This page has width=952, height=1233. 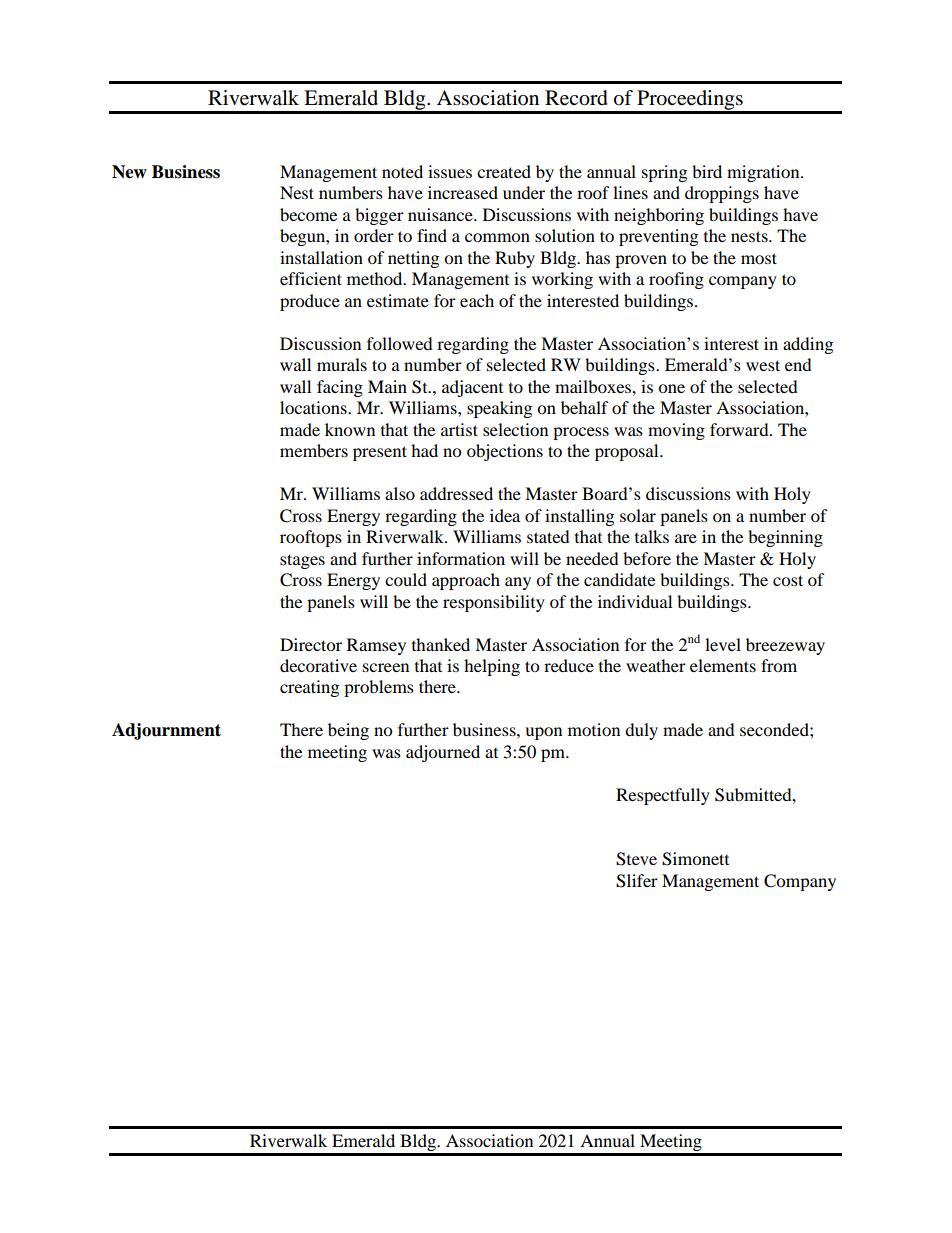 What do you see at coordinates (690, 101) in the page?
I see `Proceedings` at bounding box center [690, 101].
